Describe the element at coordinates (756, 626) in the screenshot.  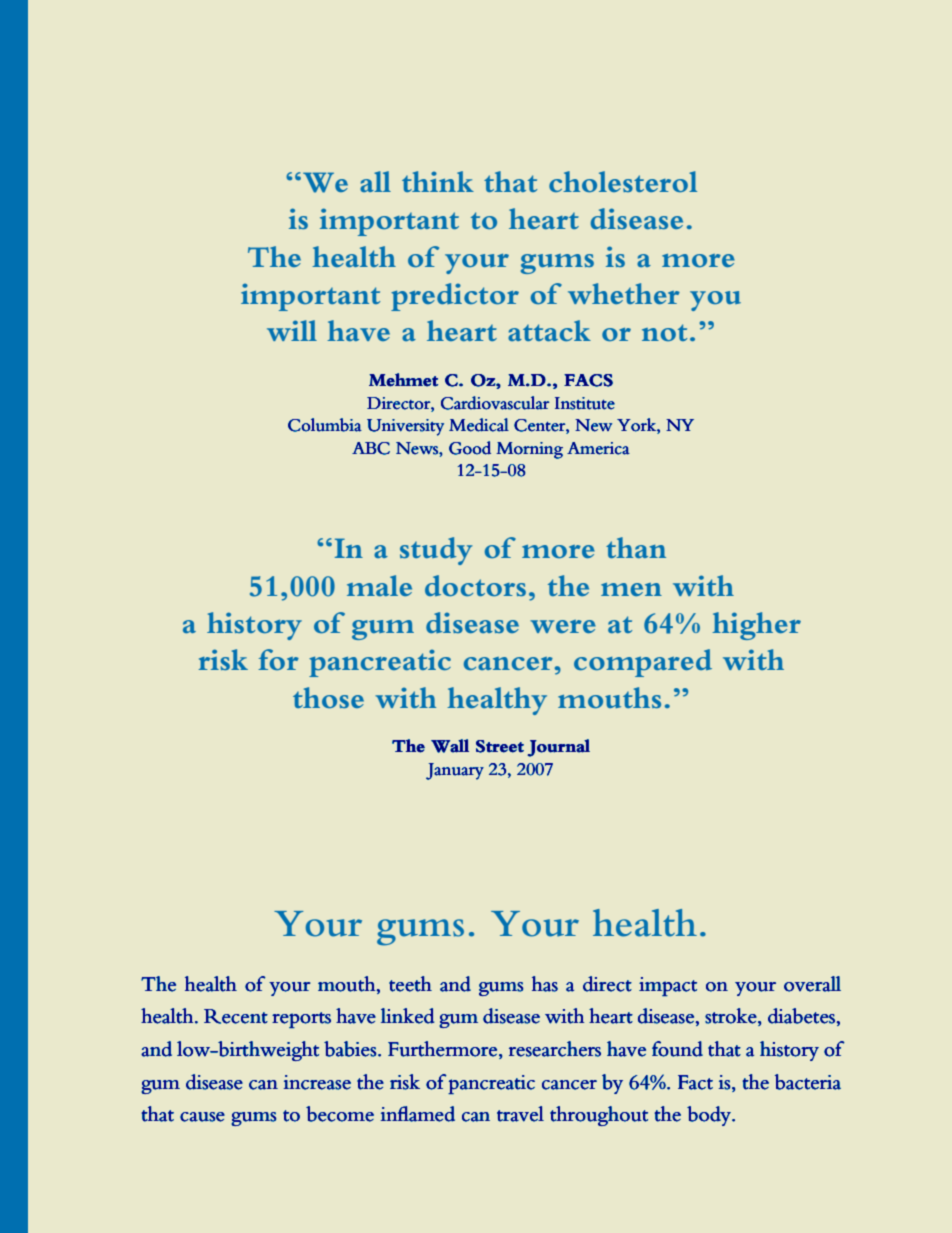
I see `higher` at that location.
